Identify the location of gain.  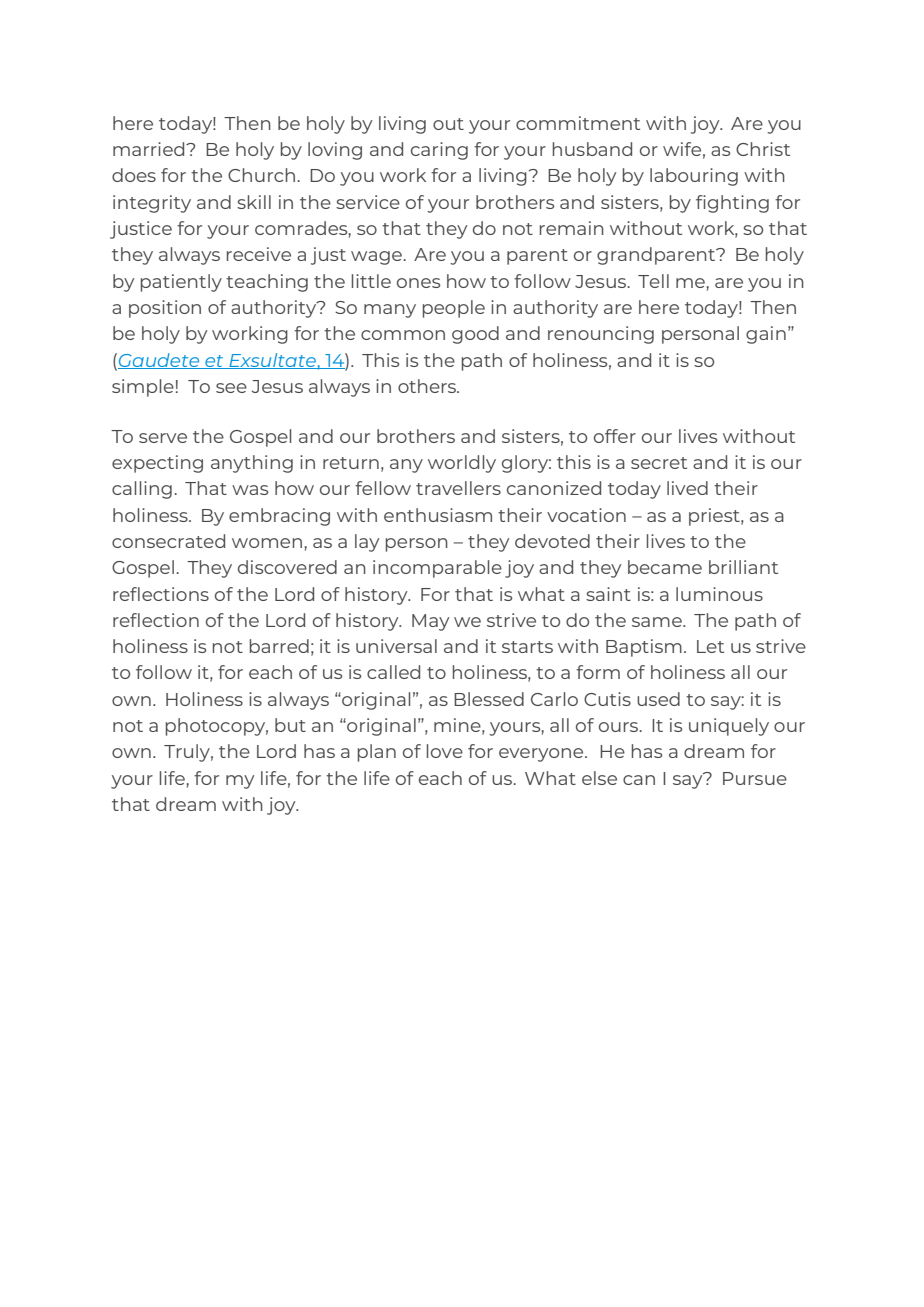
(766, 335).
